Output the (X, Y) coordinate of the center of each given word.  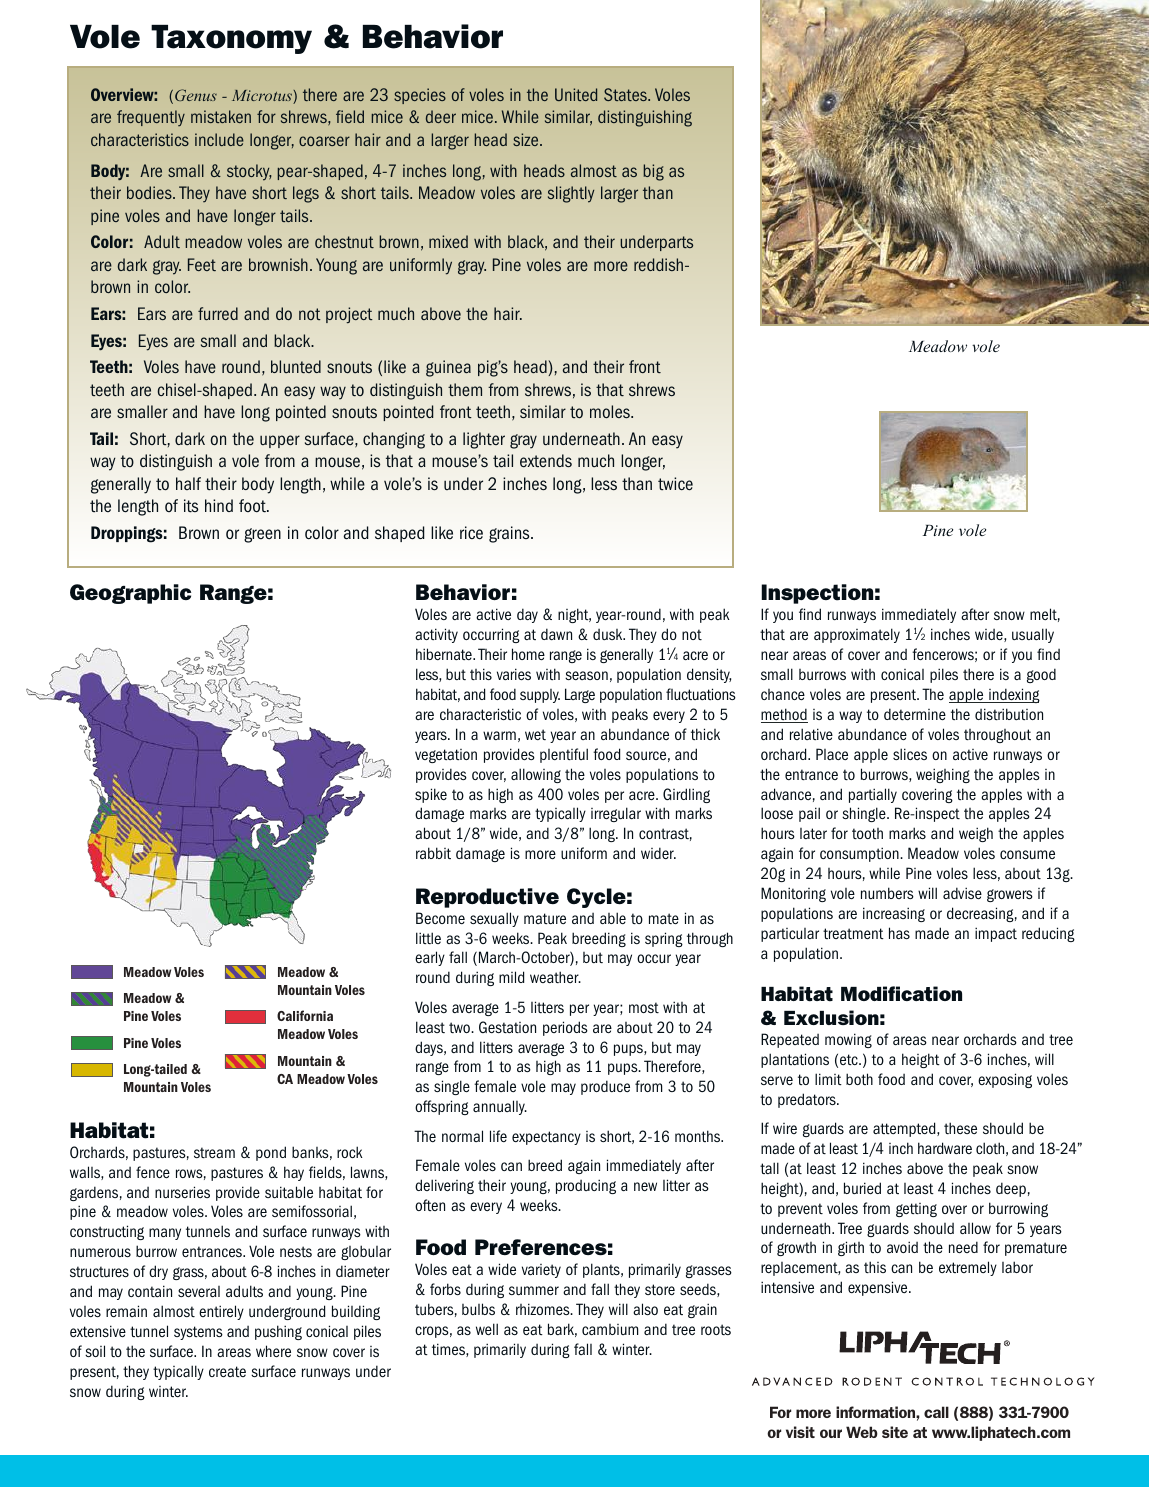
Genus (196, 95)
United (576, 94)
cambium (610, 1329)
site (895, 1432)
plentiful (564, 755)
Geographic (130, 594)
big (654, 172)
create (227, 1371)
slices (910, 754)
